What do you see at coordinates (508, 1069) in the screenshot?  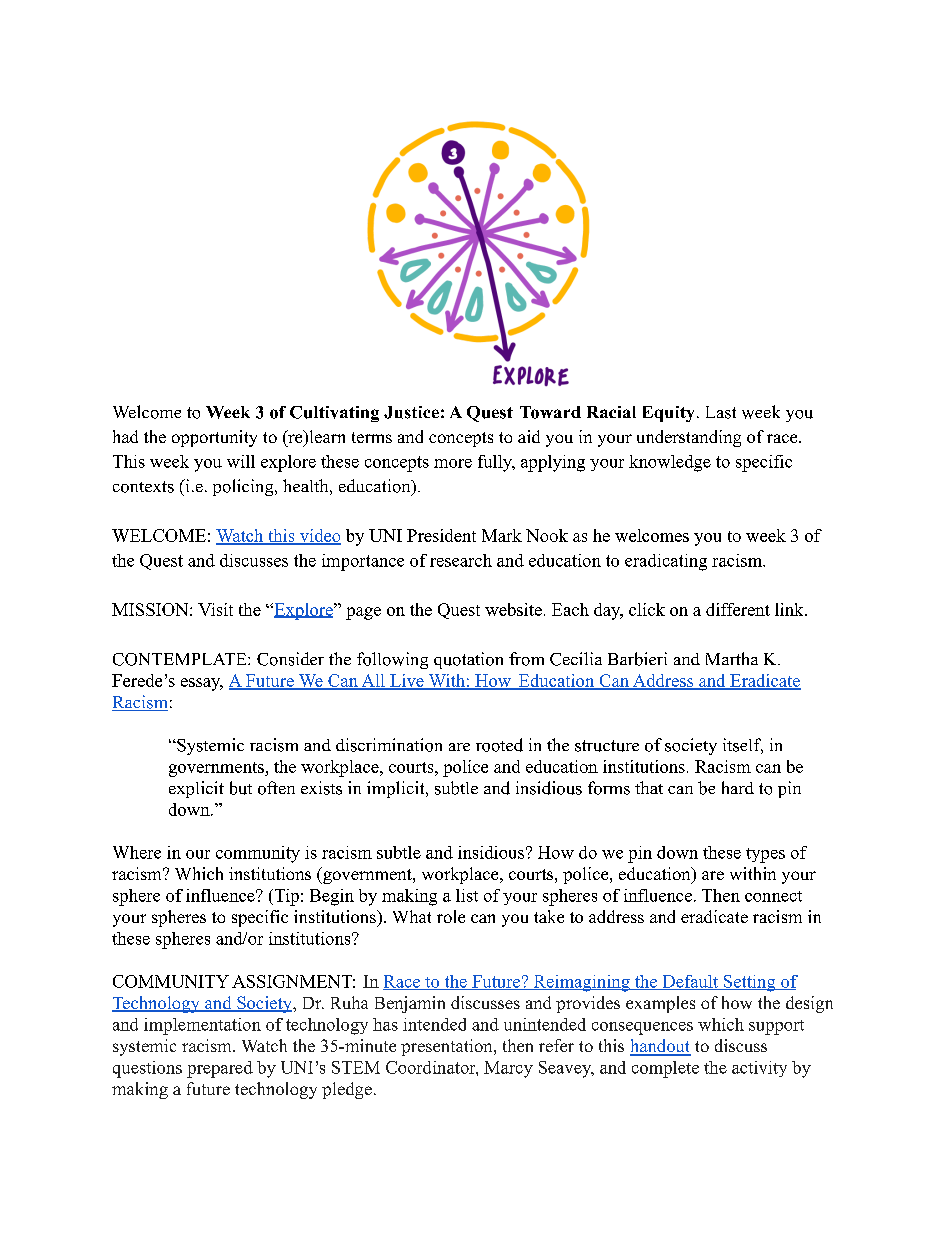 I see `Marcy` at bounding box center [508, 1069].
